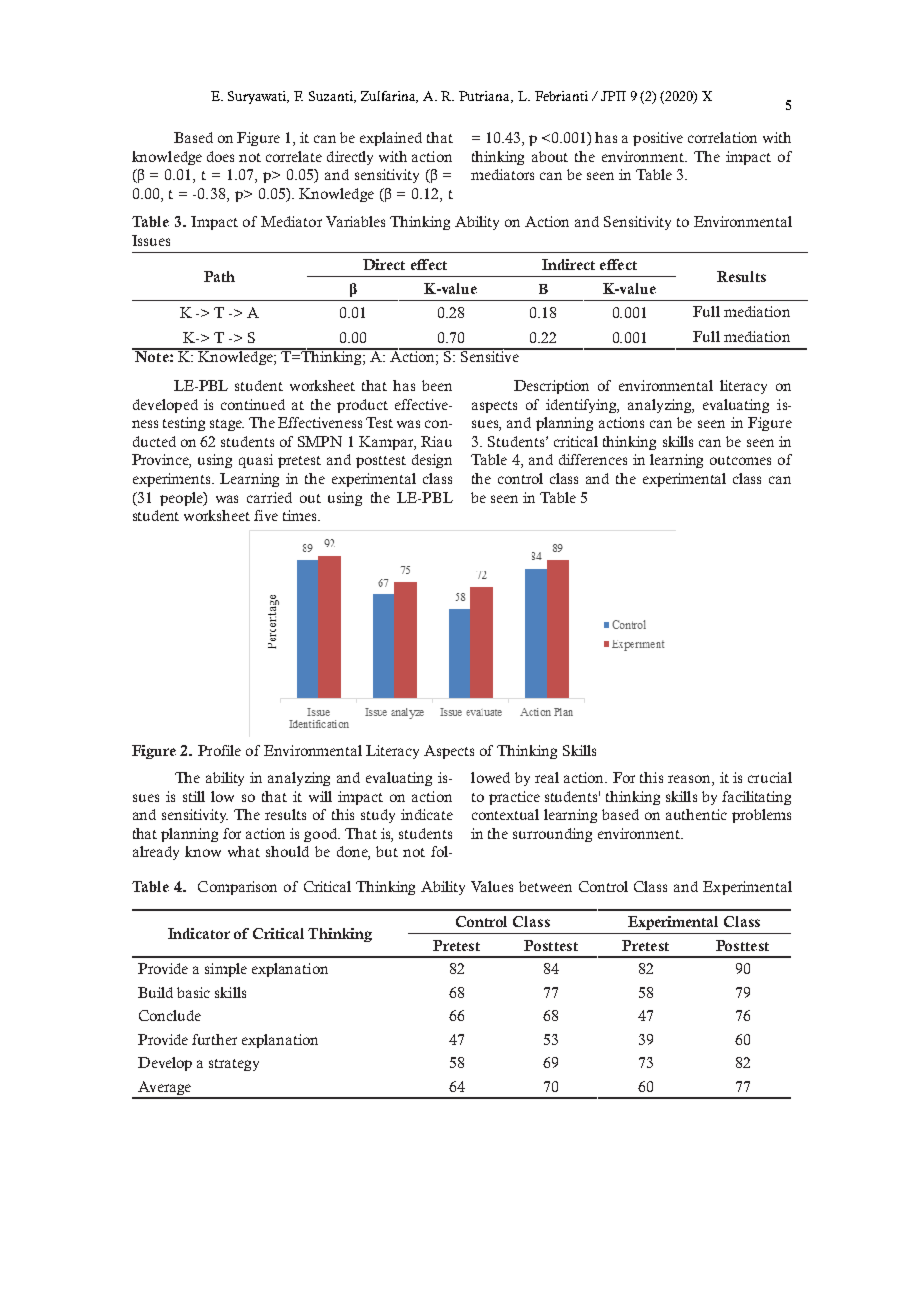 This page has height=1308, width=924. Describe the element at coordinates (740, 460) in the page. I see `outcomes` at that location.
